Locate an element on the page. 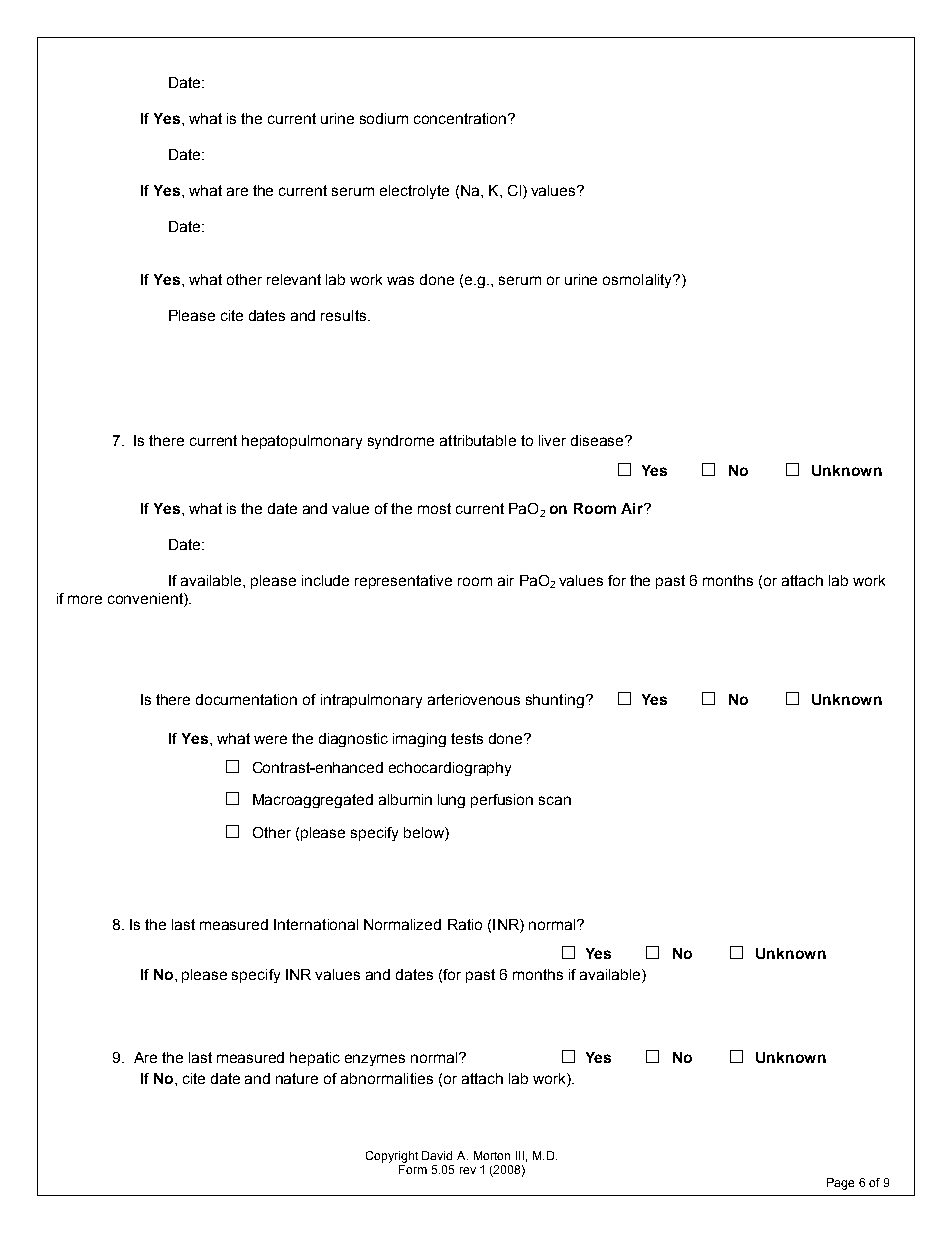 The image size is (952, 1233). nature is located at coordinates (297, 1078).
